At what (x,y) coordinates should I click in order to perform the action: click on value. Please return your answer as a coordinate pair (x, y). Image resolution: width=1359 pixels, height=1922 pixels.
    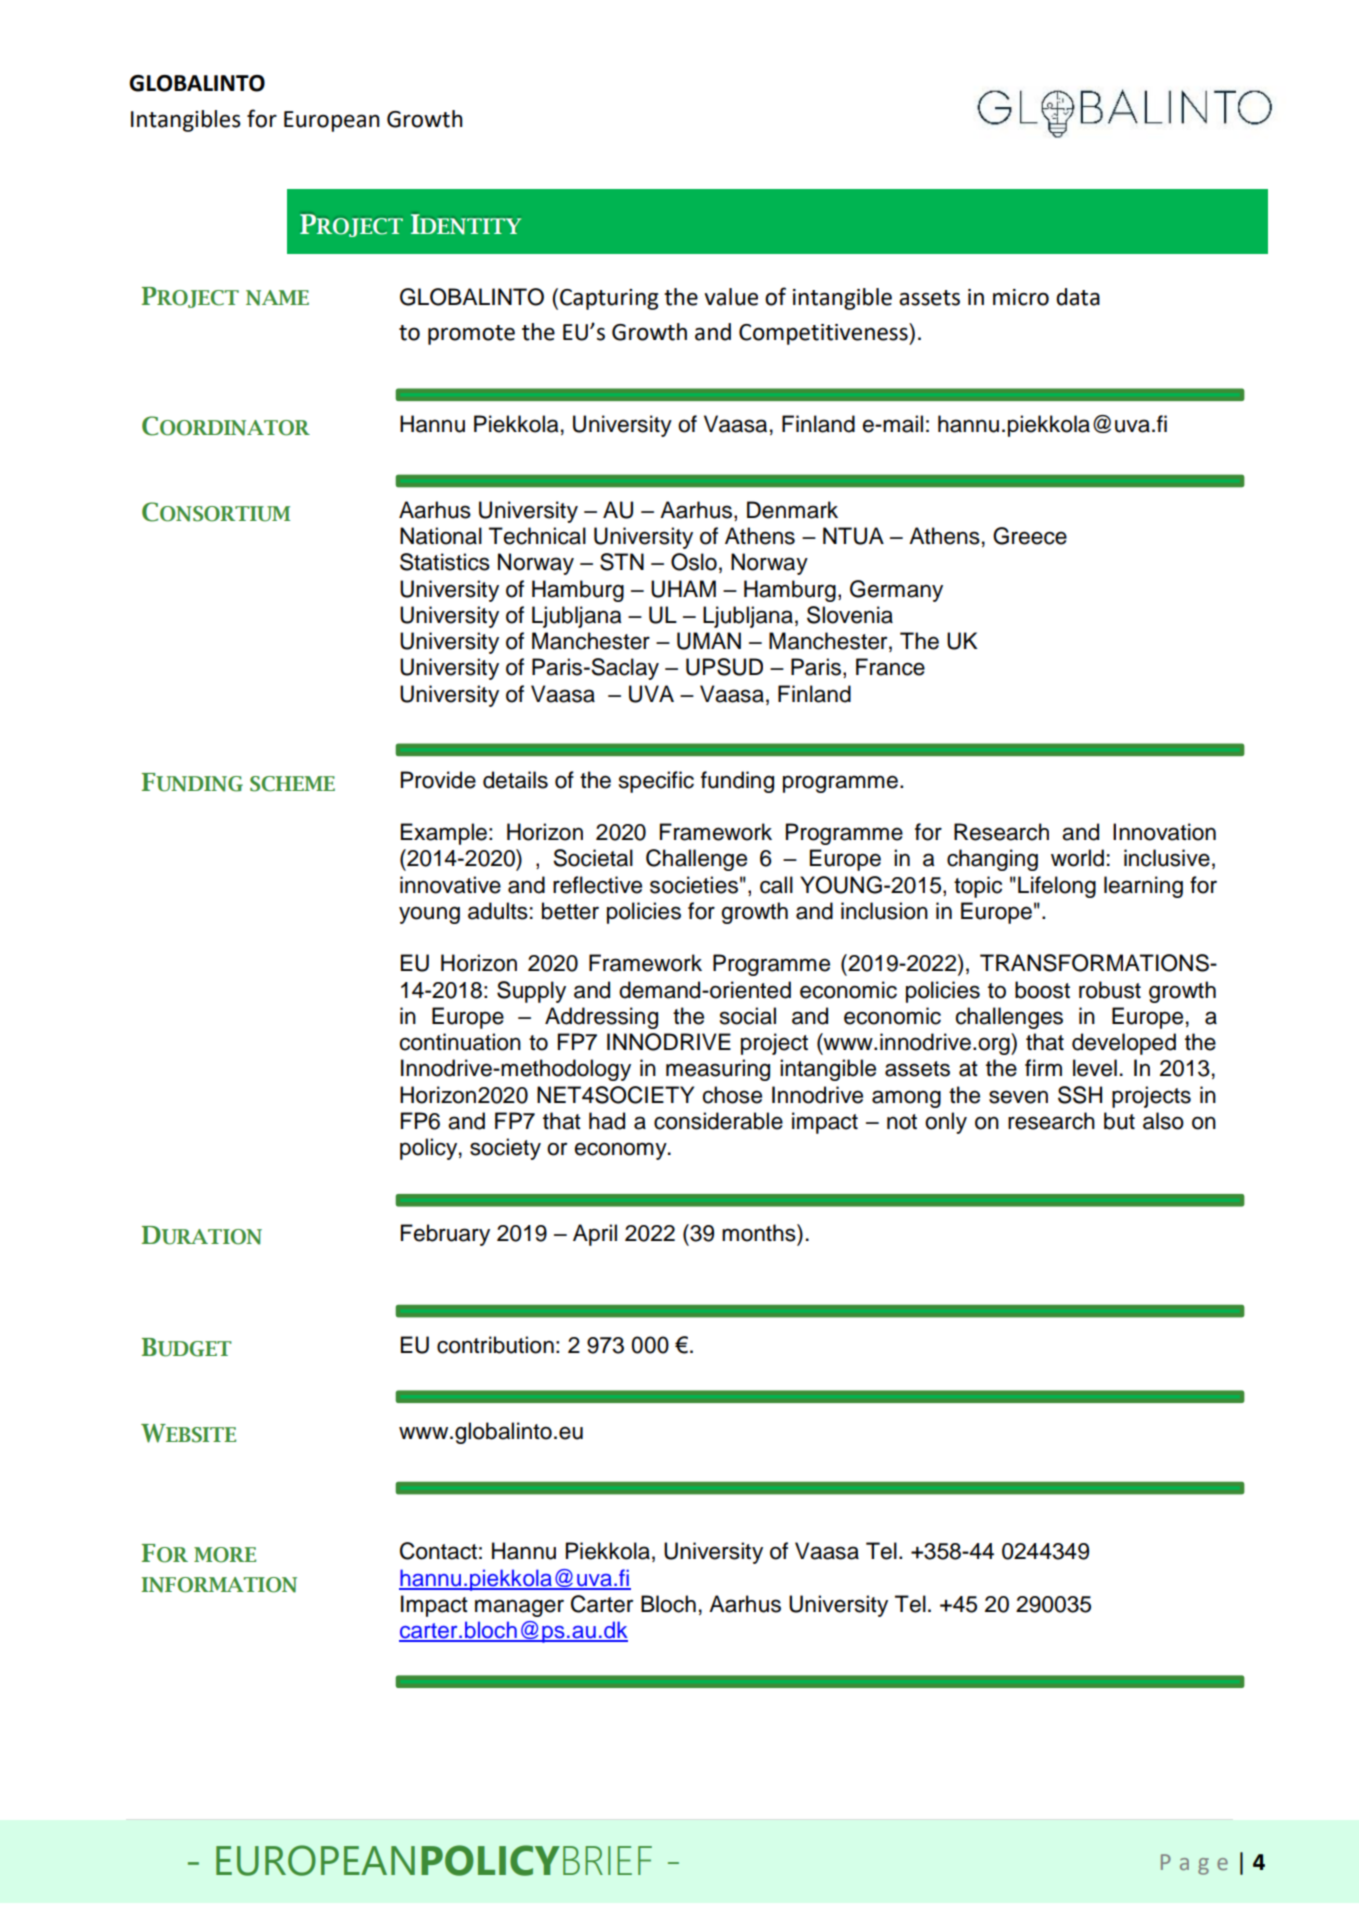
    Looking at the image, I should click on (731, 297).
